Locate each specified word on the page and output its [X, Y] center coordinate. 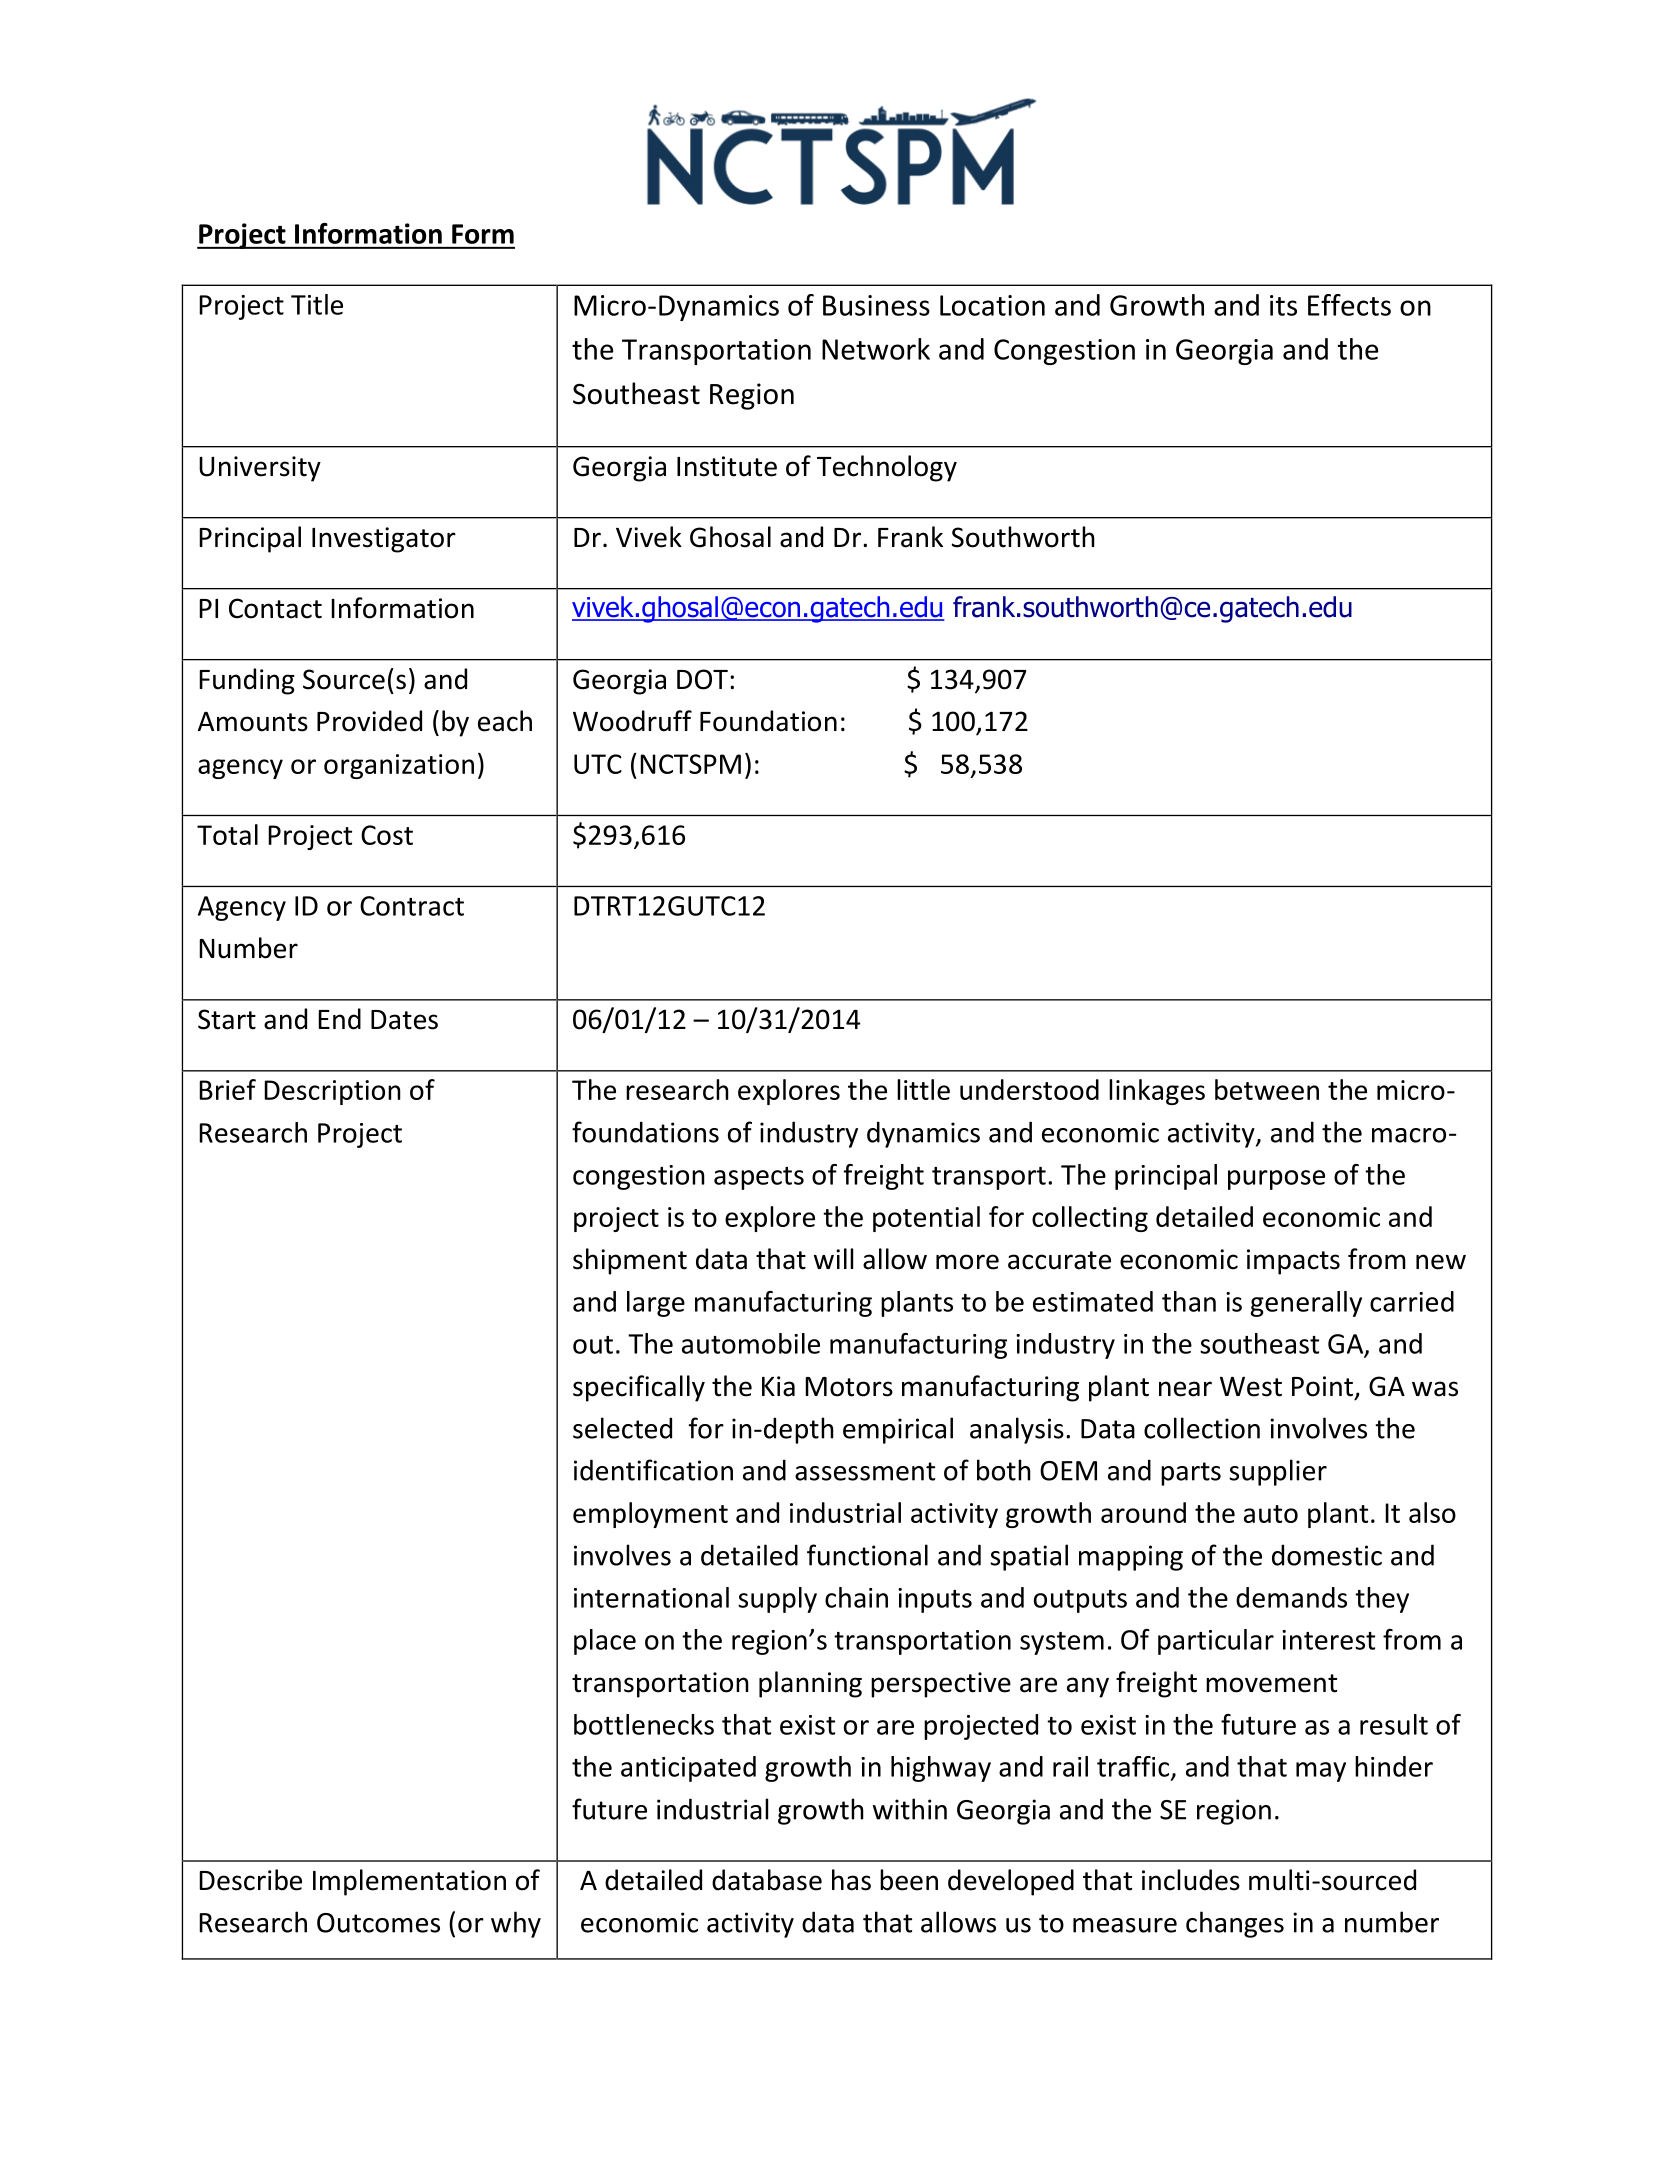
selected [622, 1428]
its [1283, 305]
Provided [369, 721]
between [1267, 1089]
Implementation [409, 1882]
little [923, 1089]
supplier [1278, 1472]
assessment [865, 1471]
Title [317, 304]
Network [876, 349]
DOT [702, 679]
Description [332, 1092]
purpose [1276, 1180]
